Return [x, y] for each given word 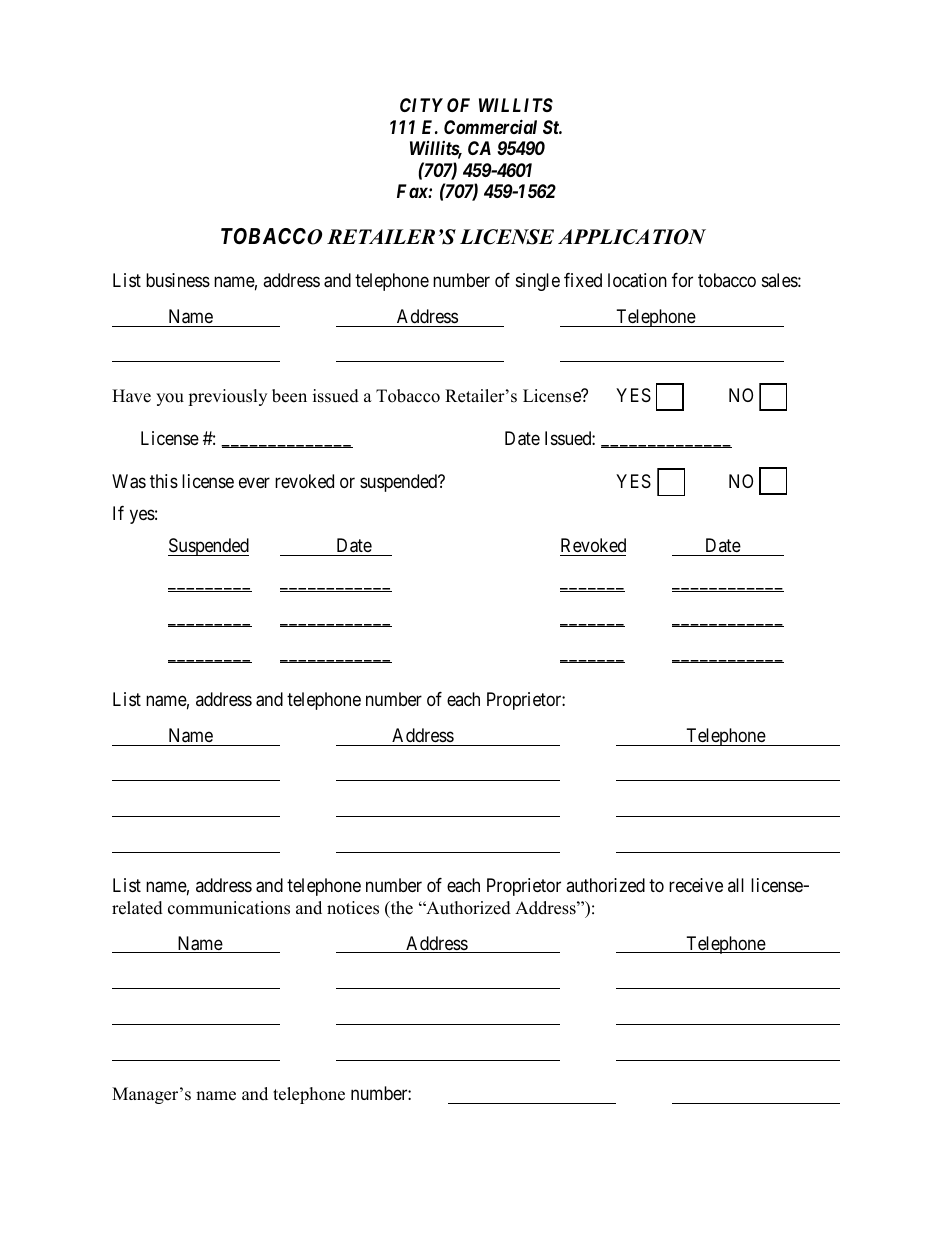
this [164, 481]
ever [254, 482]
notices [353, 908]
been [289, 396]
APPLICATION [632, 237]
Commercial [490, 126]
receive [696, 885]
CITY [421, 105]
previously [227, 397]
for [682, 280]
